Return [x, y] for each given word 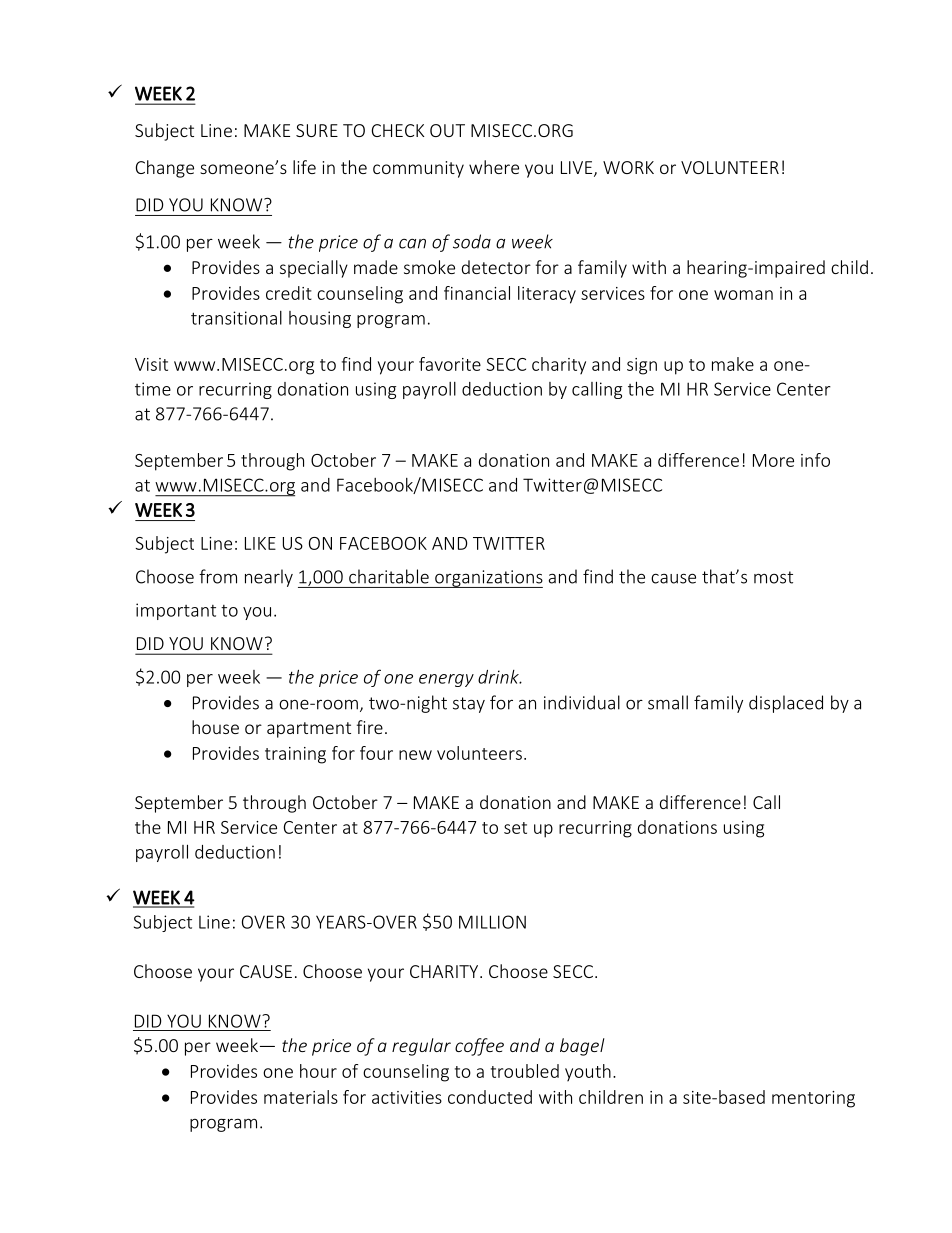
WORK [628, 167]
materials [301, 1097]
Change [165, 169]
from [218, 576]
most [773, 577]
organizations [488, 579]
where [494, 167]
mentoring [813, 1099]
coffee [479, 1047]
